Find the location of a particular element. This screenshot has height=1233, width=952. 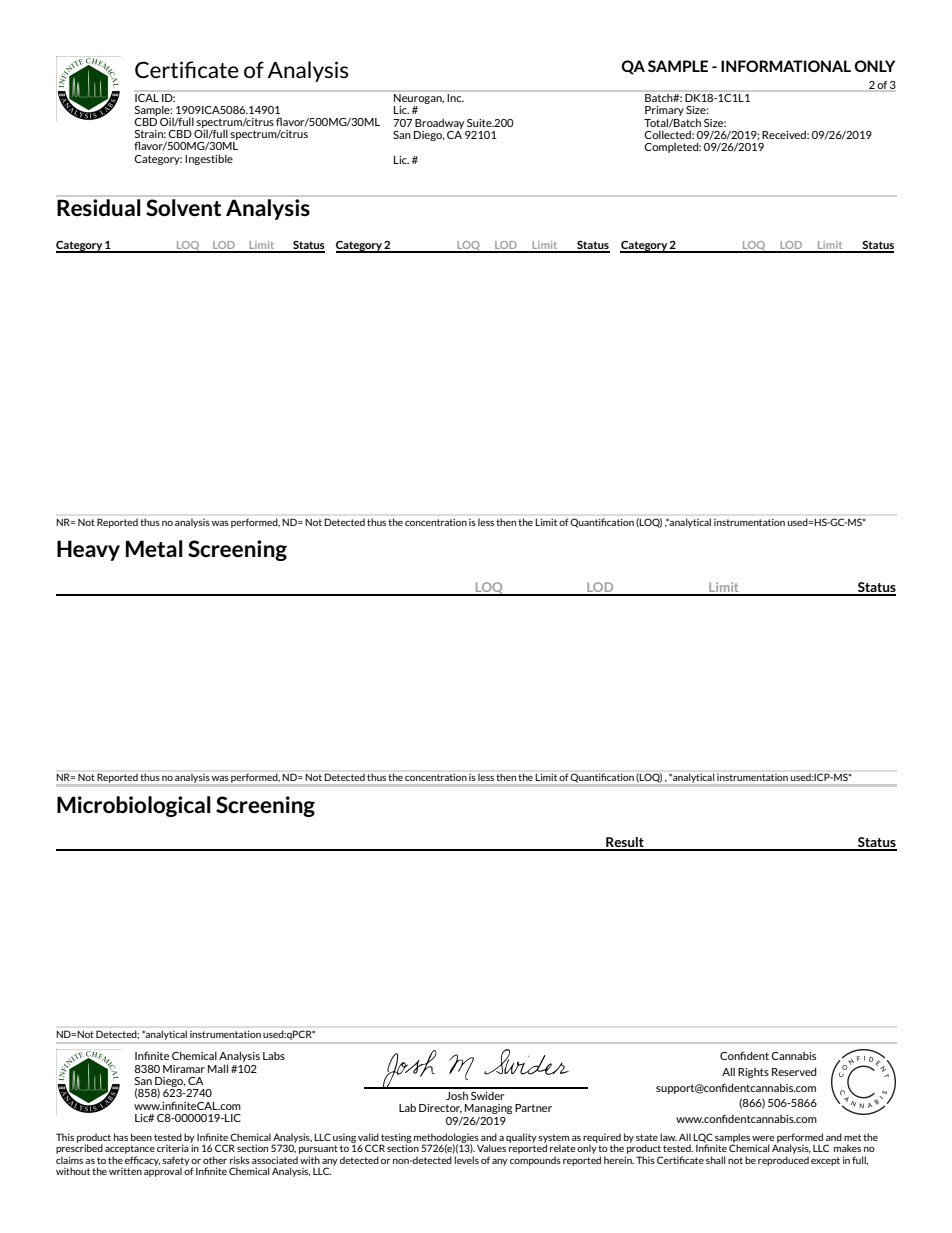

were is located at coordinates (763, 1138).
